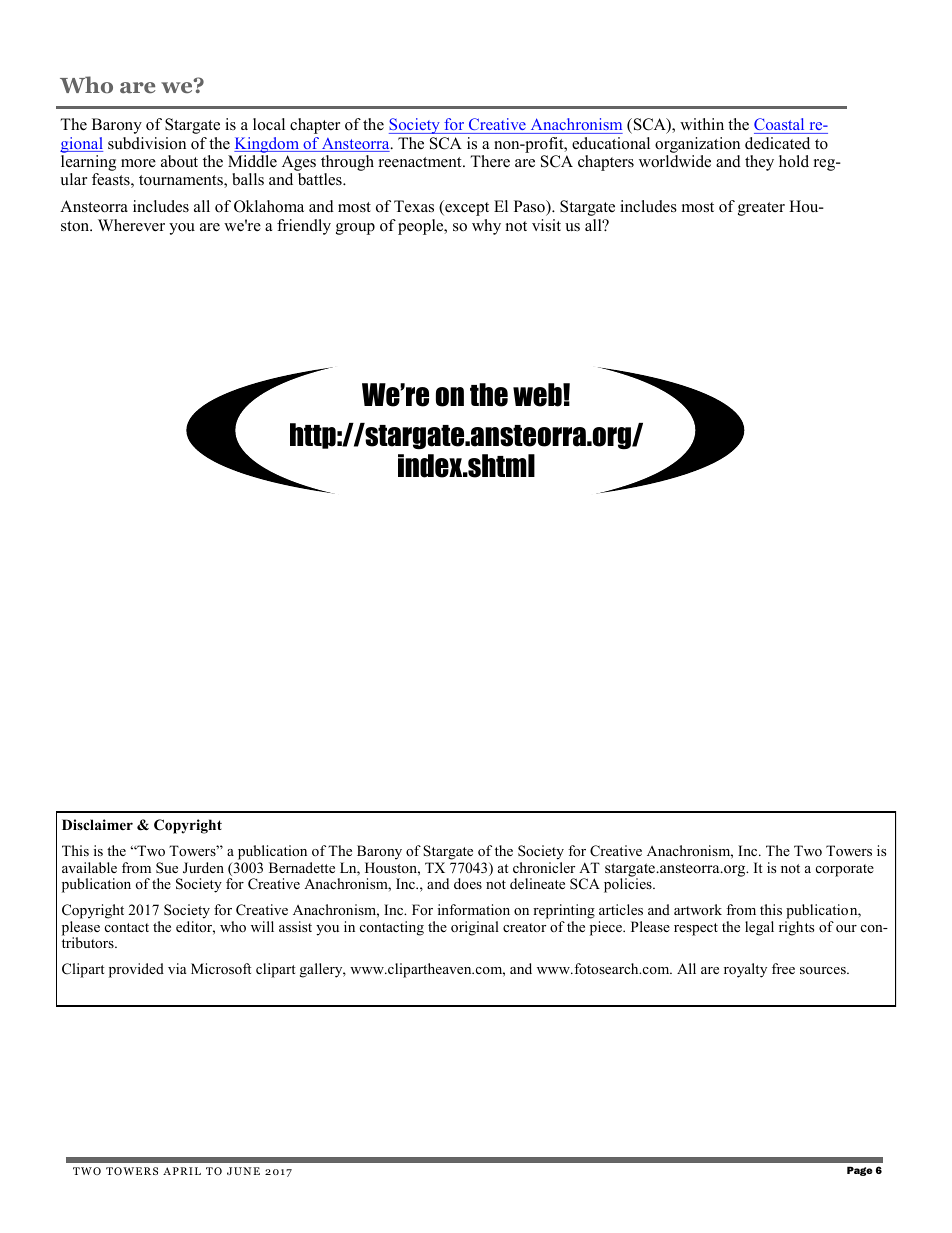 Image resolution: width=952 pixels, height=1233 pixels. Describe the element at coordinates (97, 824) in the page. I see `Disclaimer` at that location.
